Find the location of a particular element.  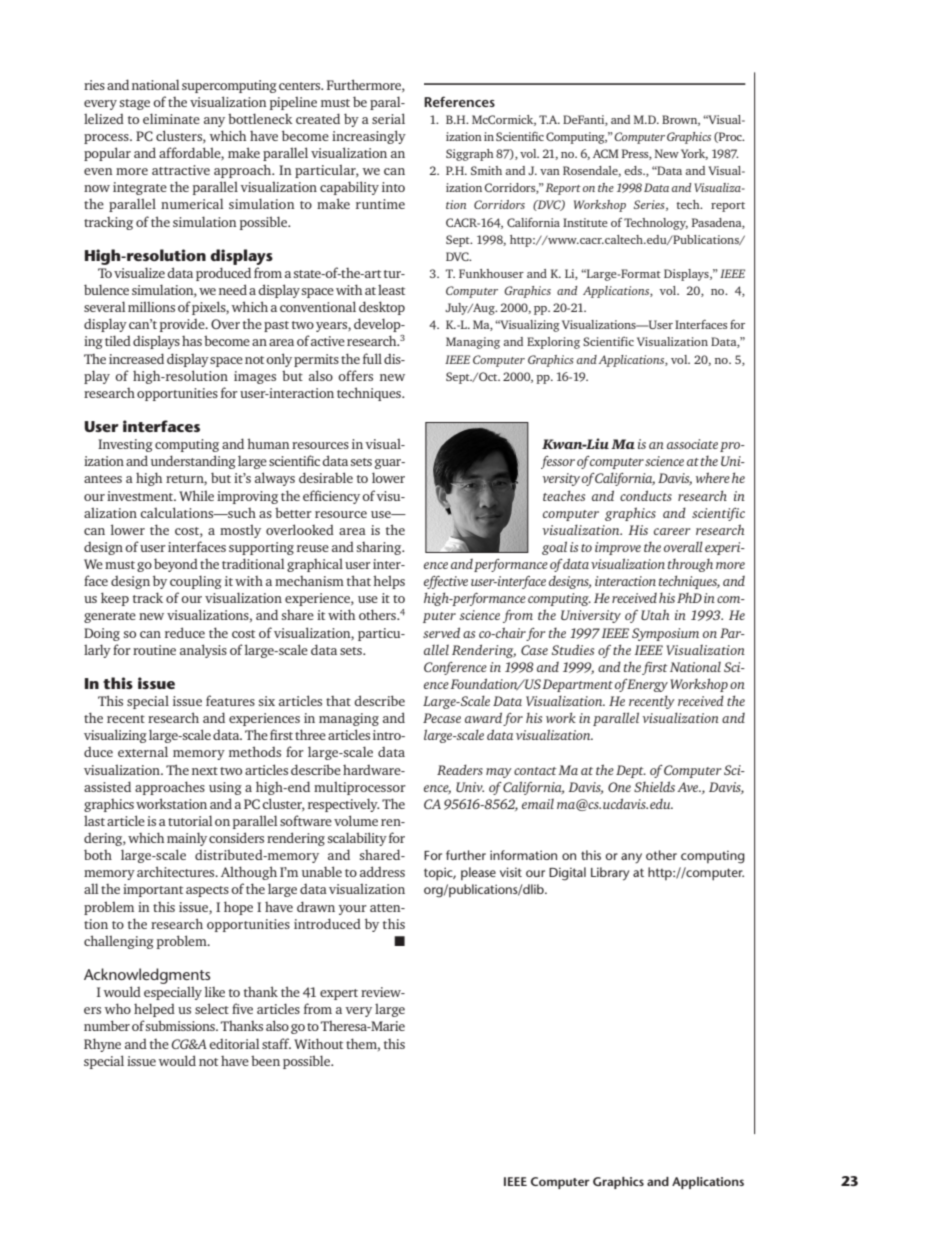

offers is located at coordinates (355, 375).
